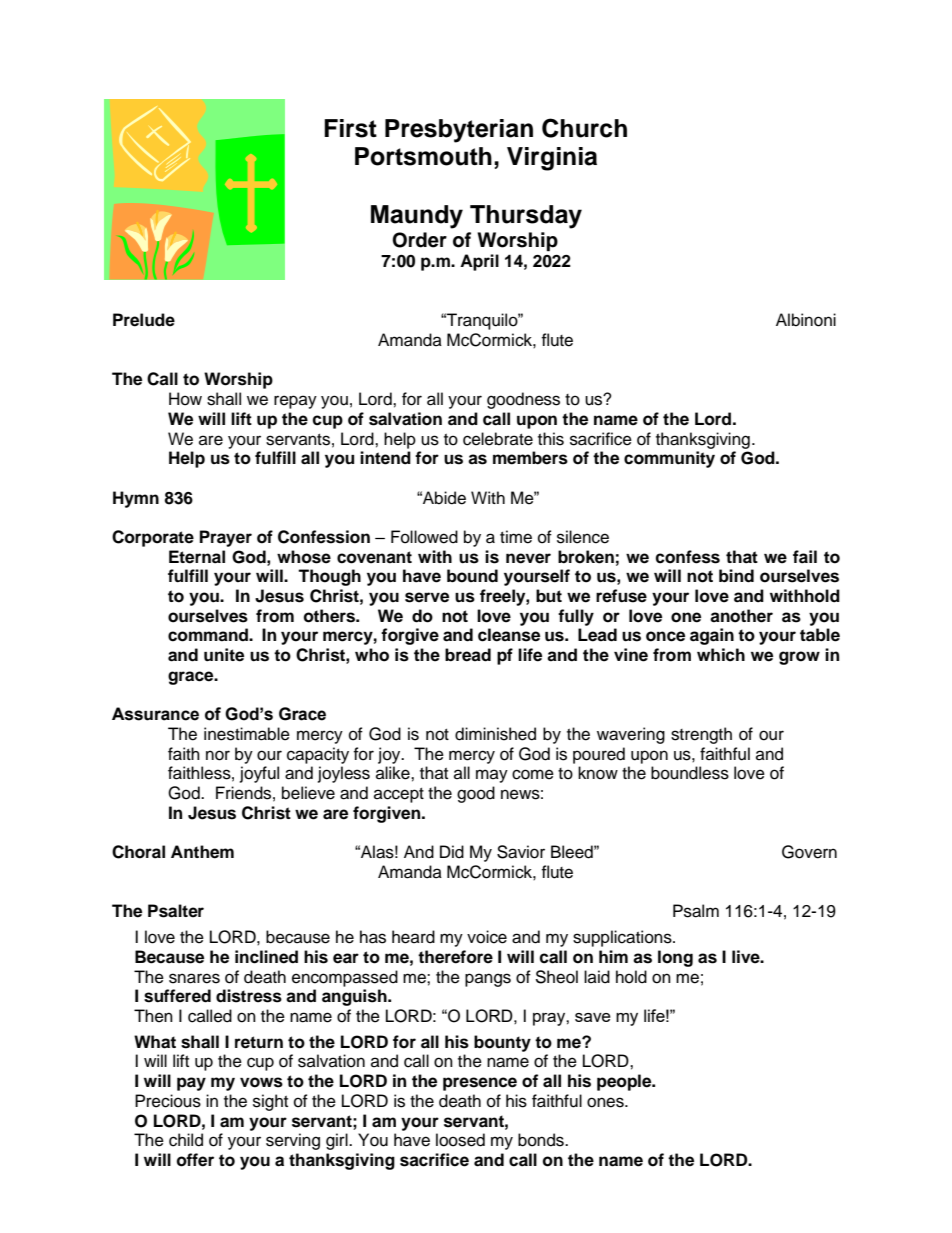 This document has height=1233, width=952. I want to click on celebrate, so click(498, 439).
